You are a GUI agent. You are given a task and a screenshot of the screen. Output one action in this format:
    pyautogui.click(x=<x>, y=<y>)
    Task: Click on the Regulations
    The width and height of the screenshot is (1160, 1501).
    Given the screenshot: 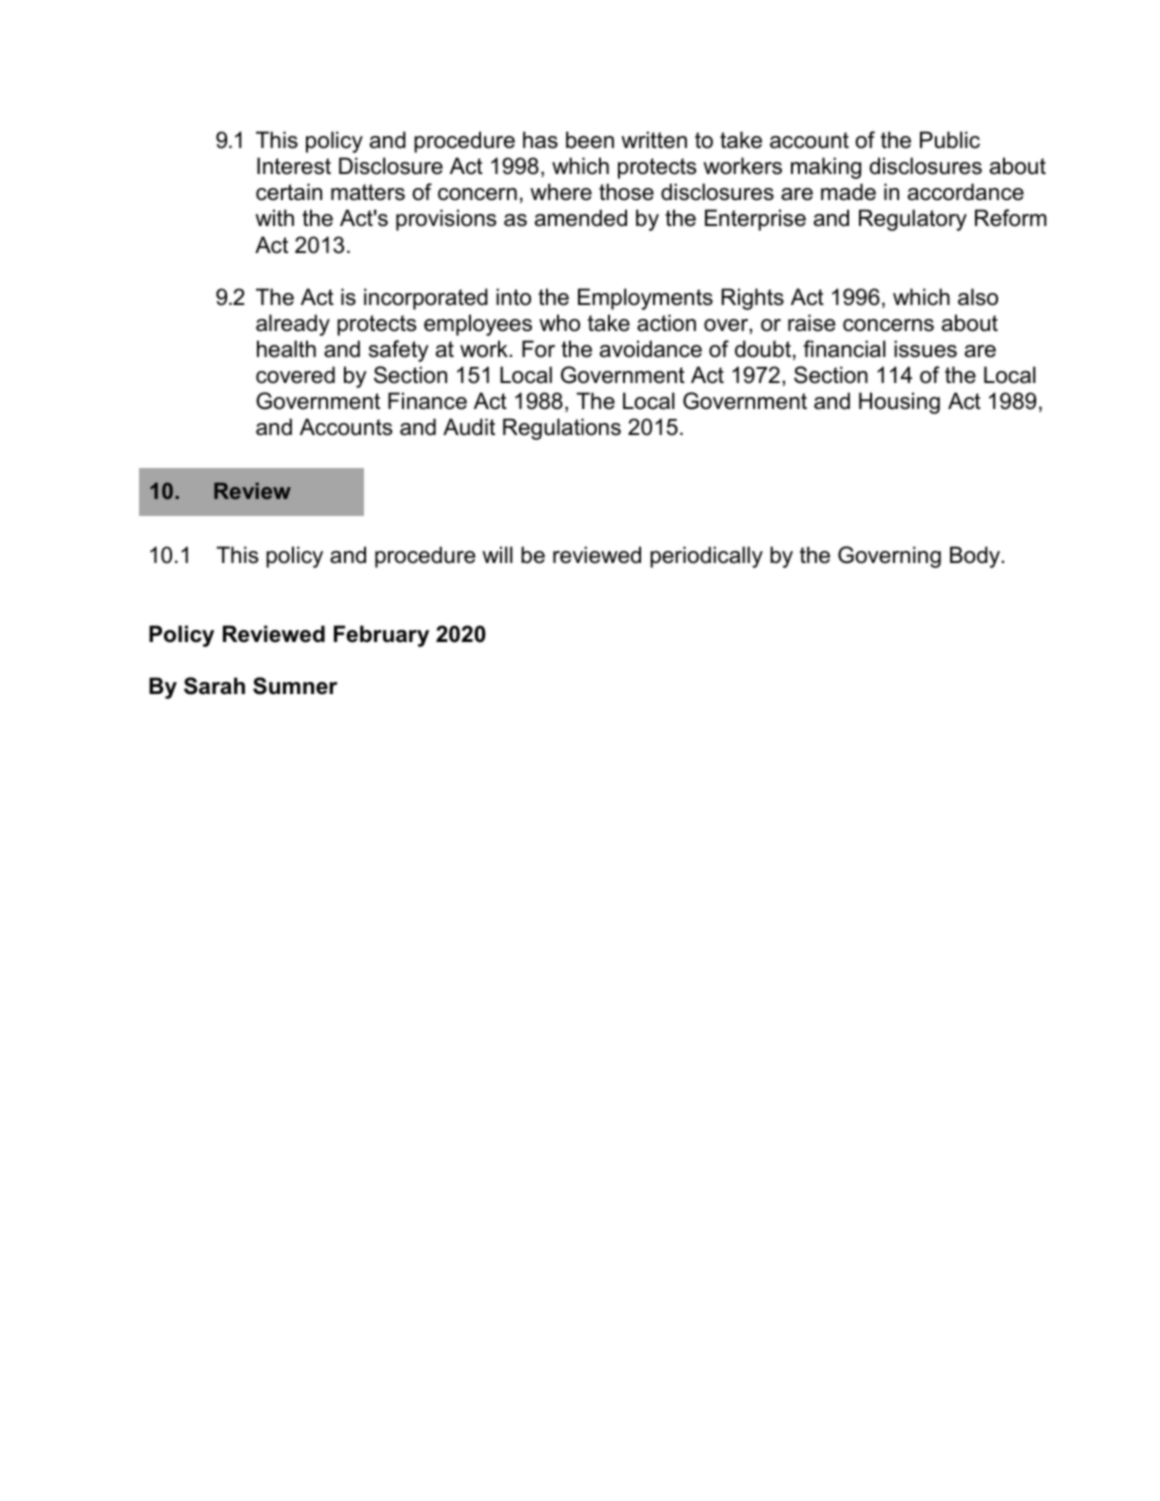 What is the action you would take?
    pyautogui.click(x=562, y=429)
